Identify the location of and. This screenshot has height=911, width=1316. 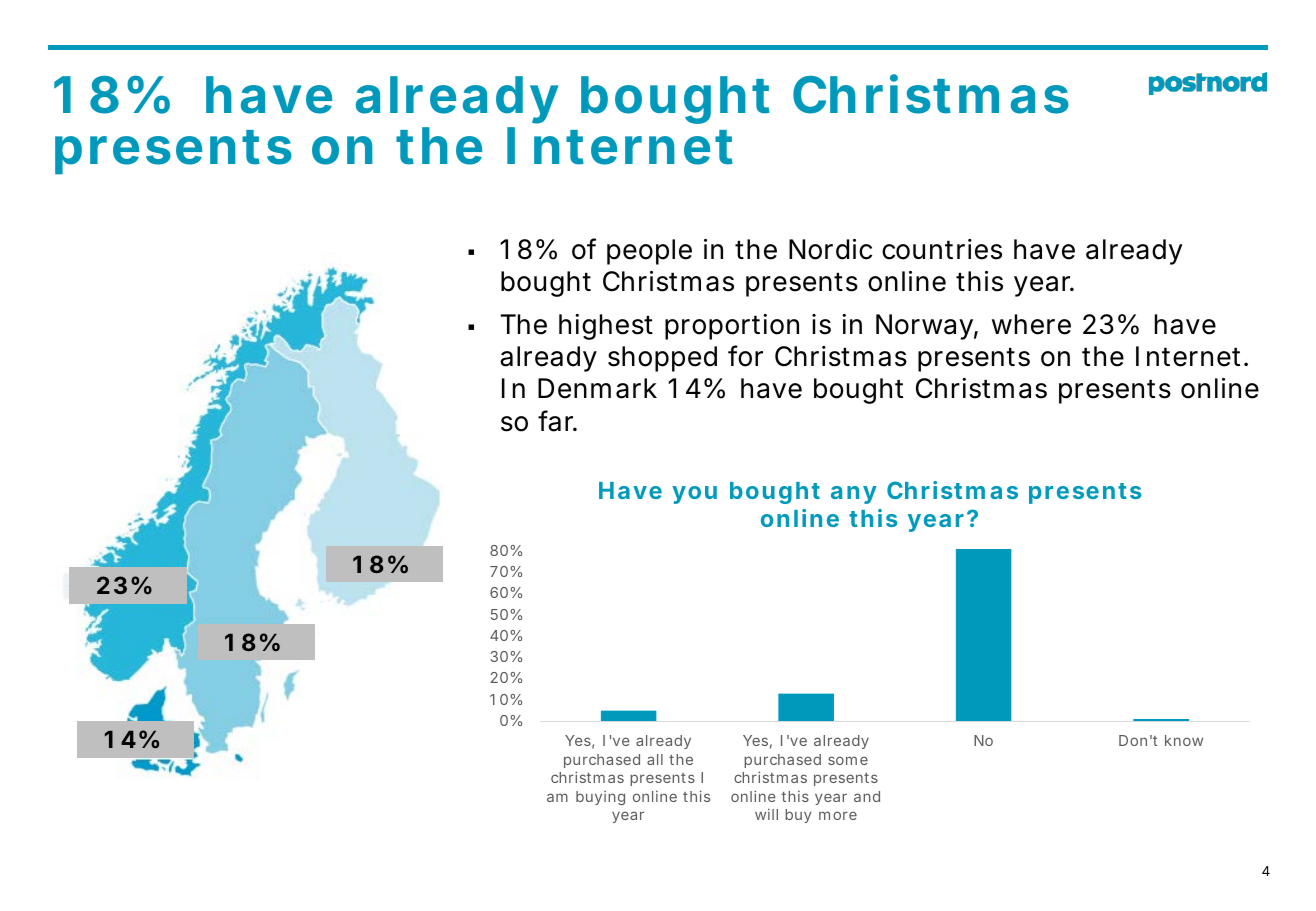
(867, 796).
